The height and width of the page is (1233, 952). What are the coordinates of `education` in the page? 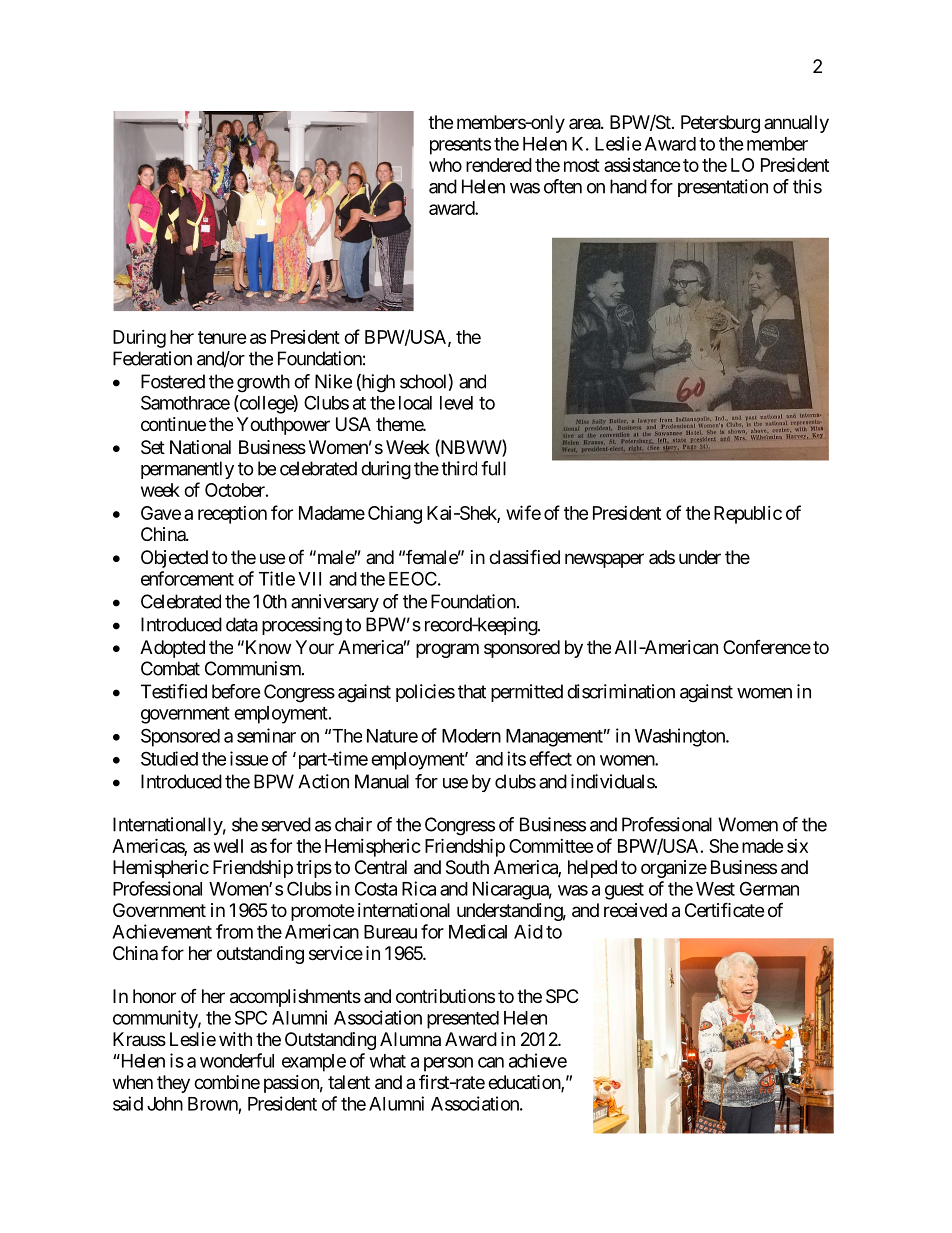 It's located at (525, 1083).
